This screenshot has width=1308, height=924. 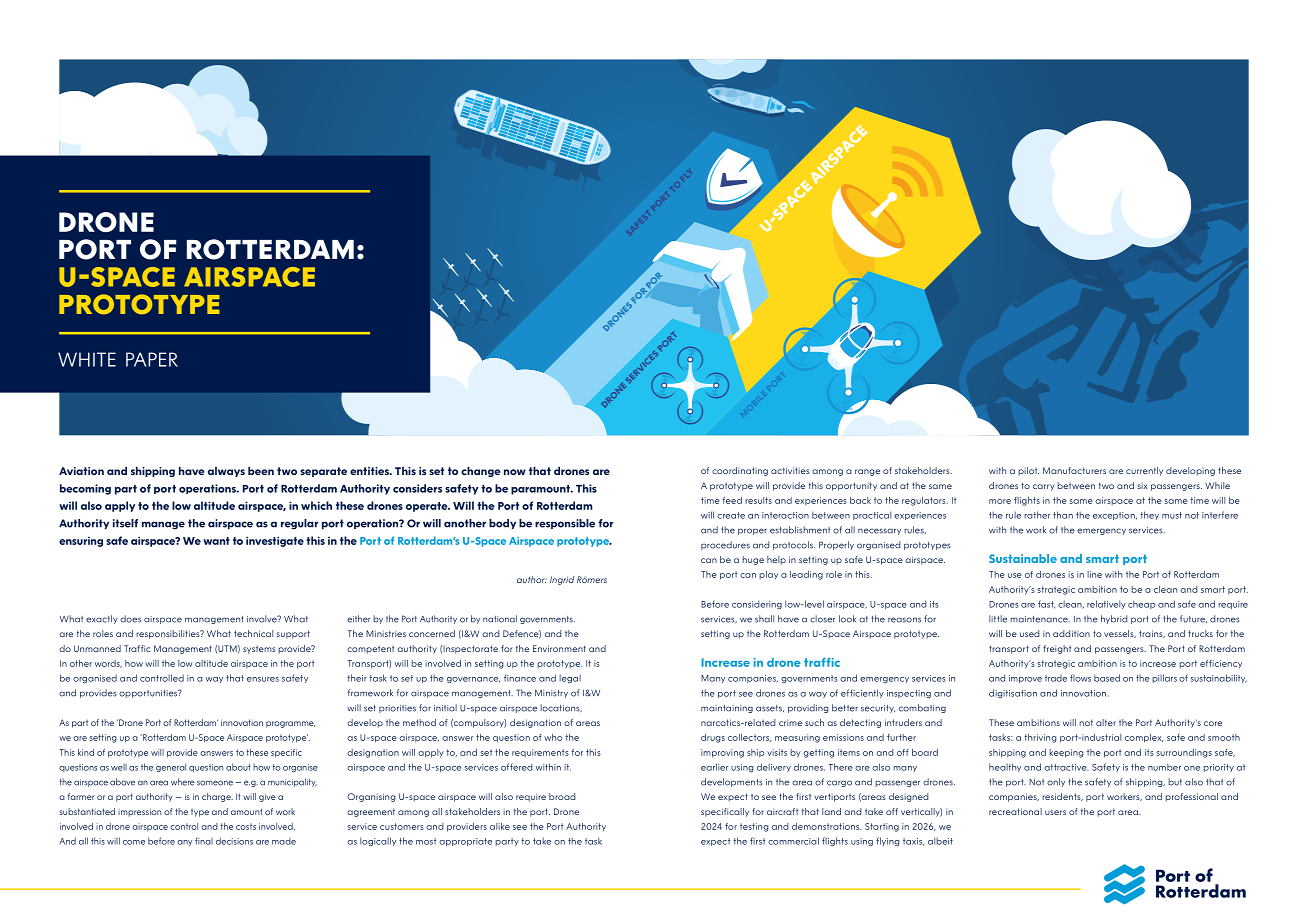 I want to click on Manufacturers, so click(x=1074, y=470).
